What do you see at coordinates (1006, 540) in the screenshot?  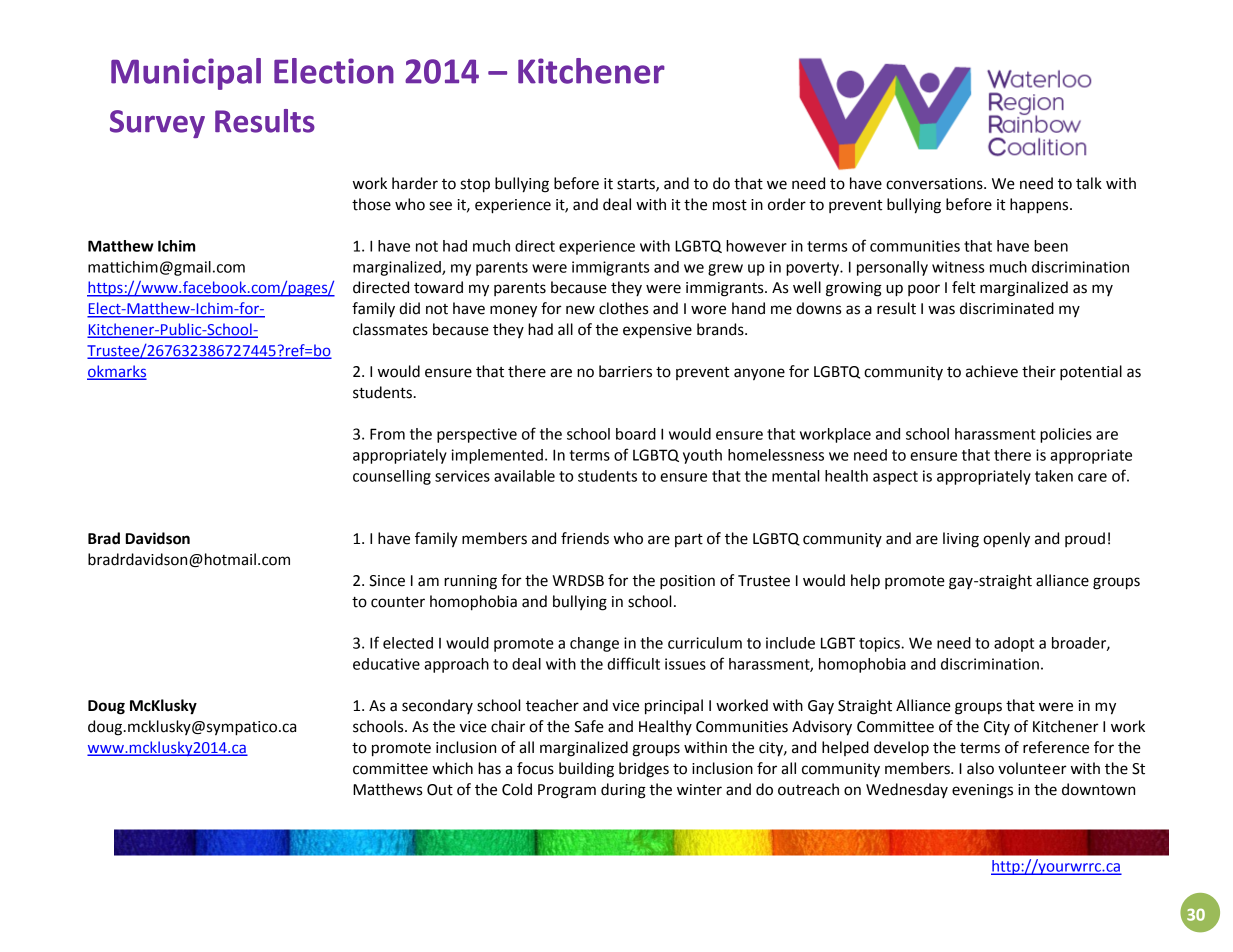 I see `openly` at bounding box center [1006, 540].
